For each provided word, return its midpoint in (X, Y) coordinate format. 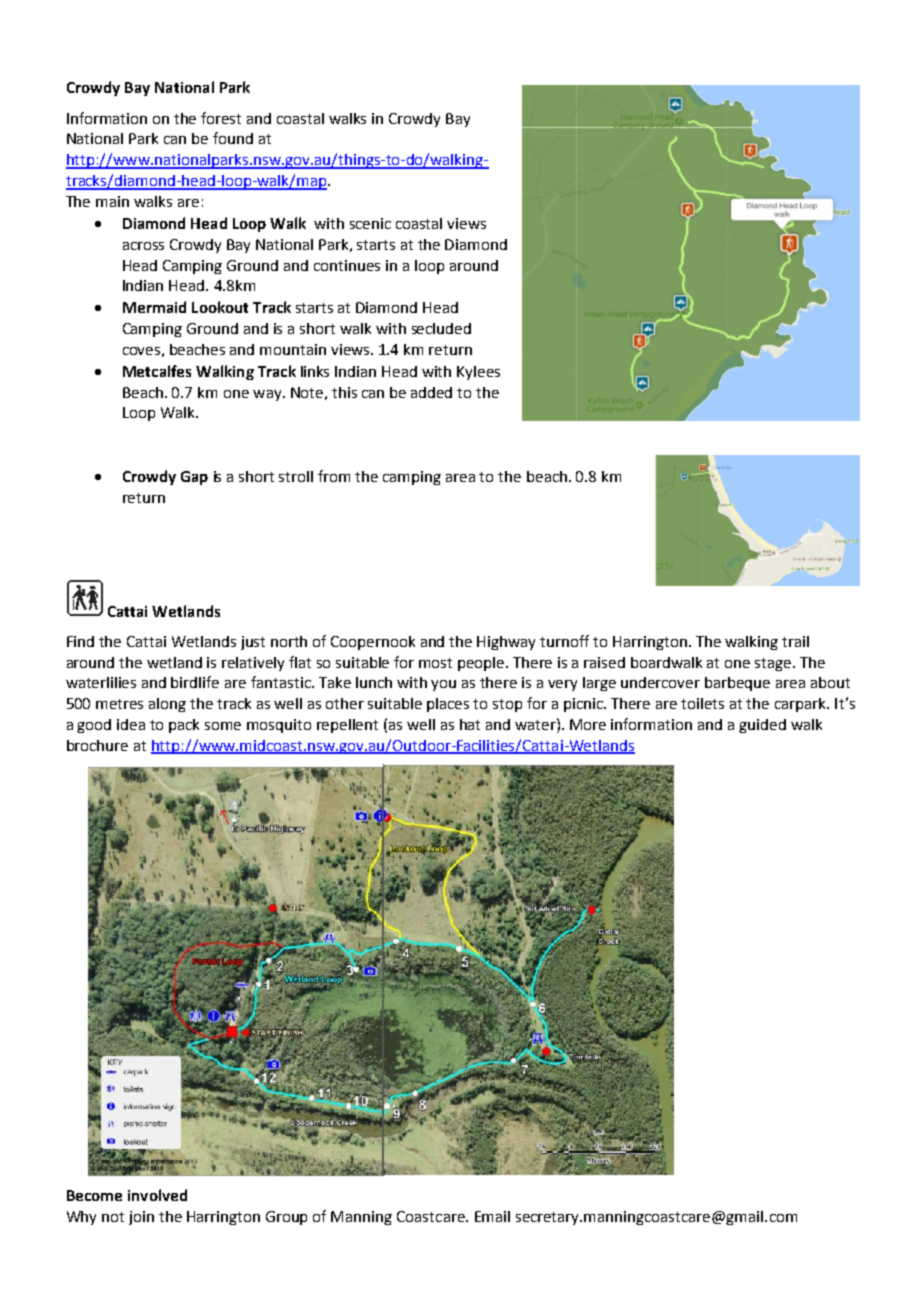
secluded (441, 328)
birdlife (195, 682)
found (233, 138)
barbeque (737, 684)
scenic (370, 223)
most (435, 663)
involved (157, 1195)
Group (286, 1218)
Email (492, 1216)
